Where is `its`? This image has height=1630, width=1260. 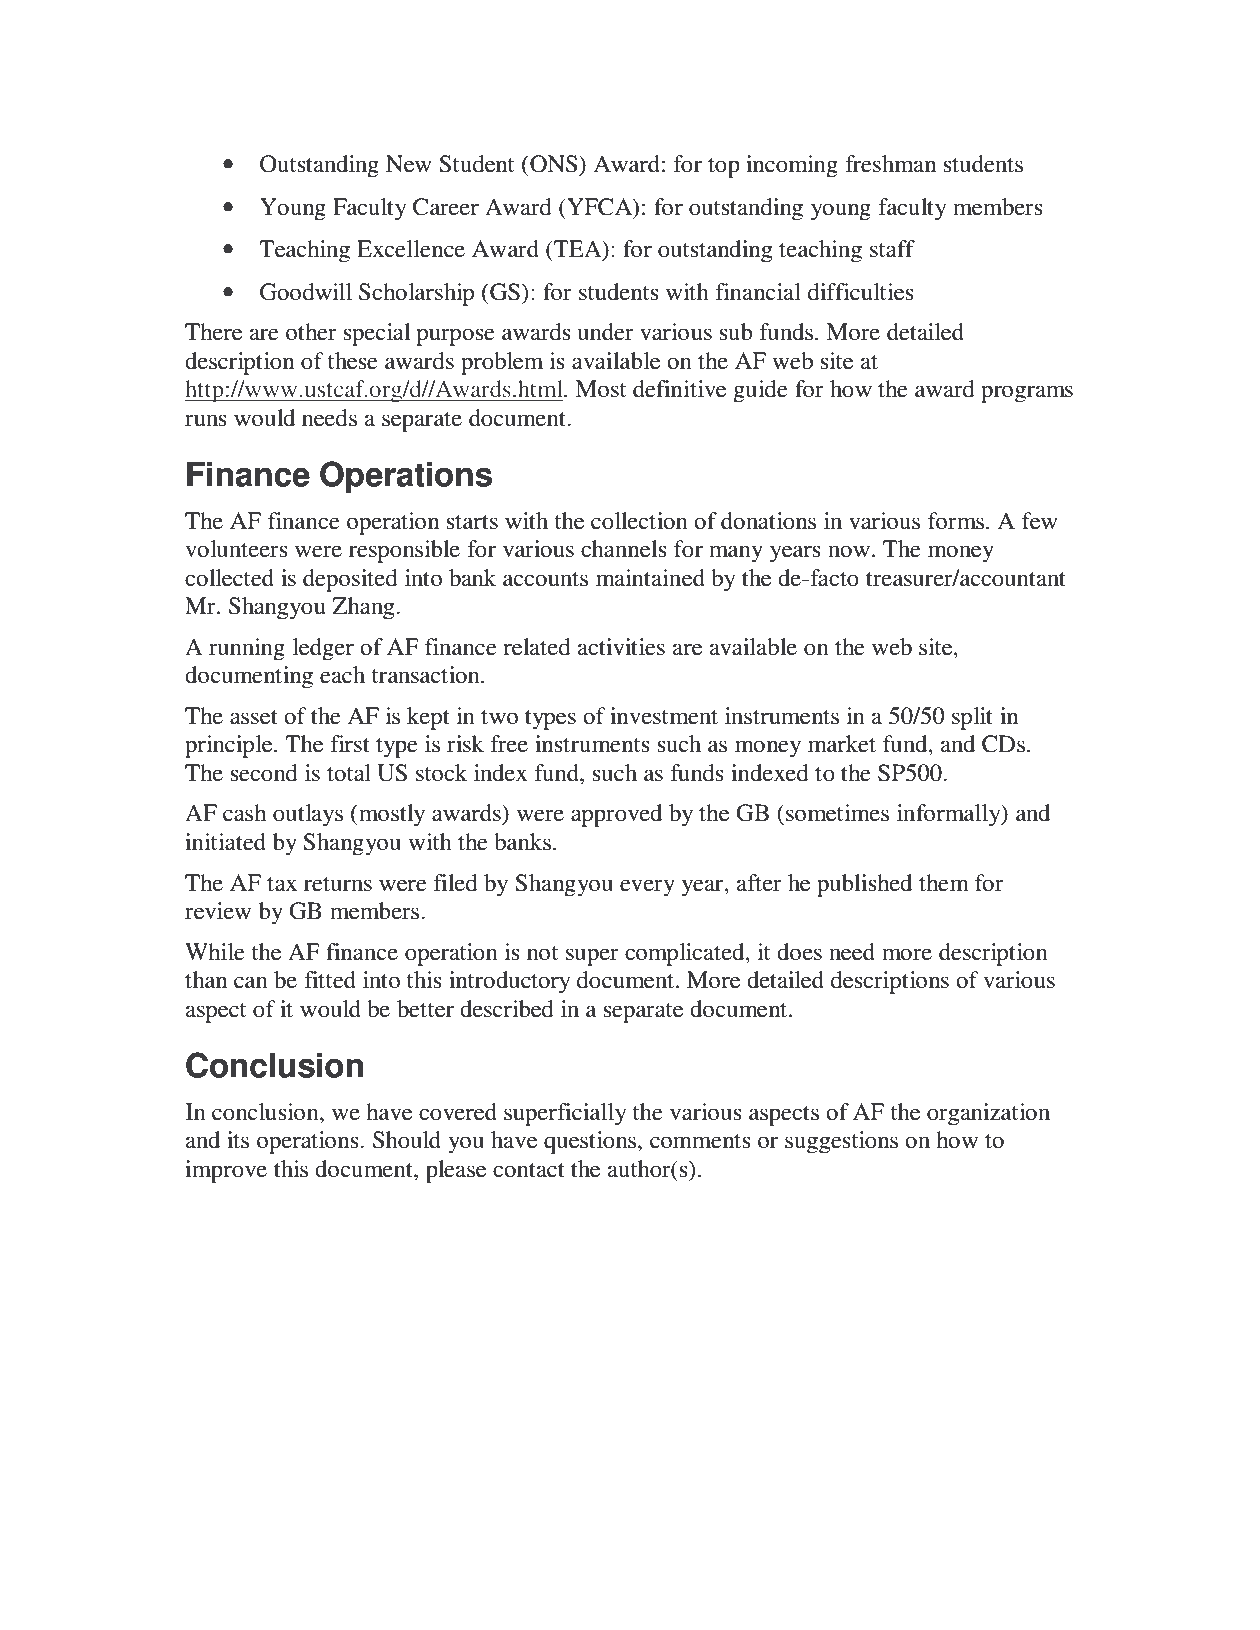 its is located at coordinates (238, 1140).
